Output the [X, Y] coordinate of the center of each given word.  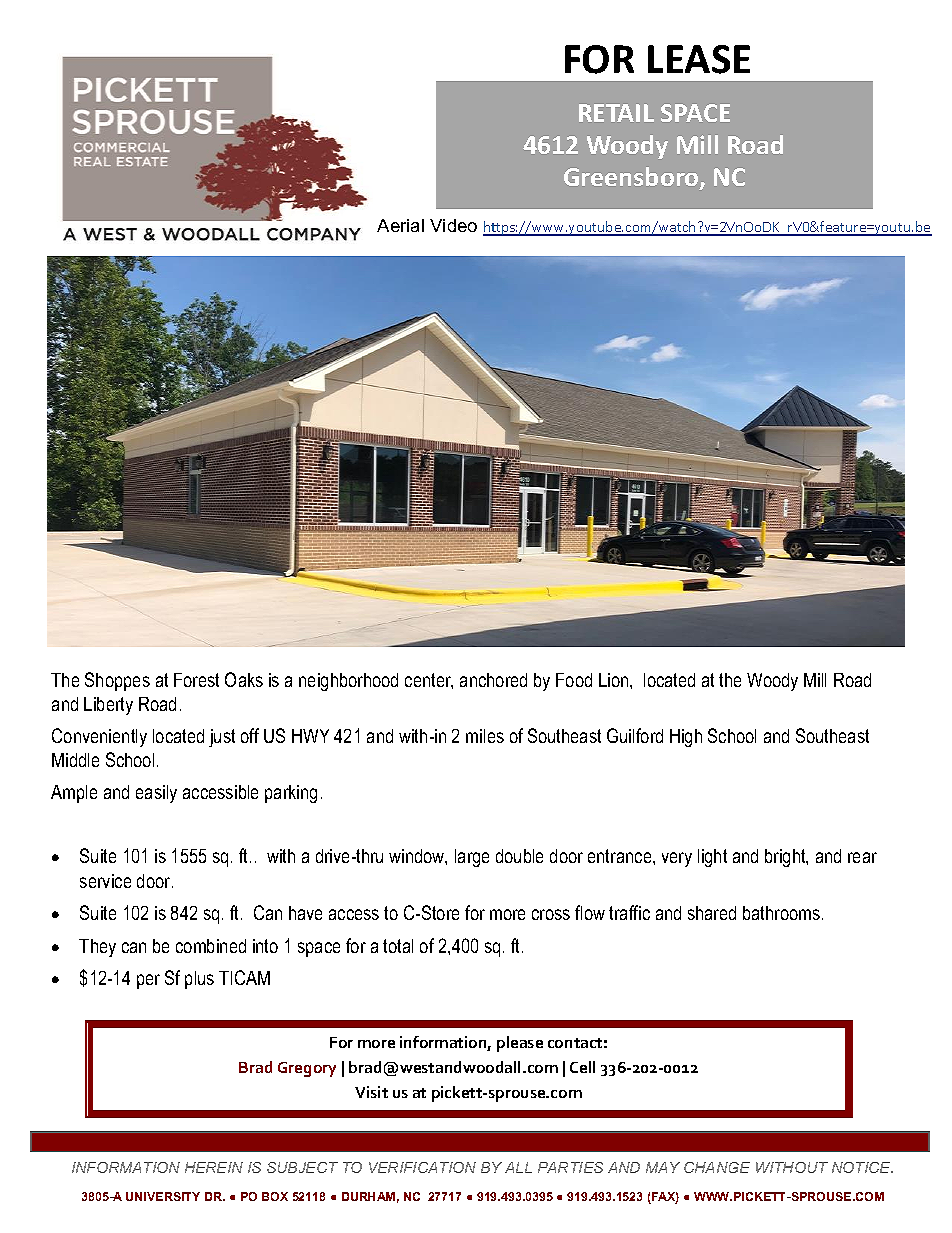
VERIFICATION [422, 1167]
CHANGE [717, 1167]
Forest [196, 680]
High [686, 738]
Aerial [400, 225]
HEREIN [214, 1167]
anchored [493, 680]
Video [453, 225]
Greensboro [632, 178]
